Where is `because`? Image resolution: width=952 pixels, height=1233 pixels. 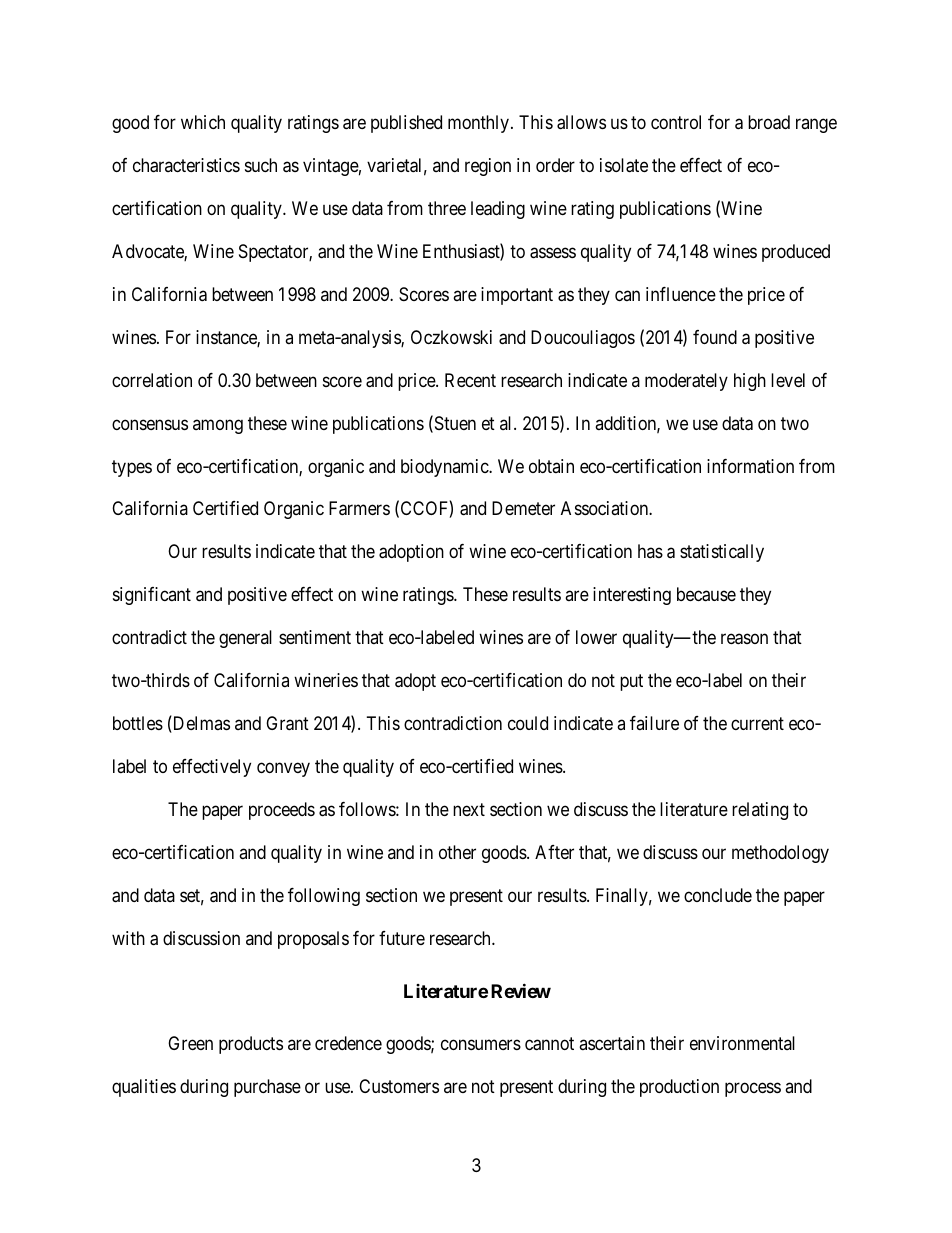
because is located at coordinates (706, 594).
